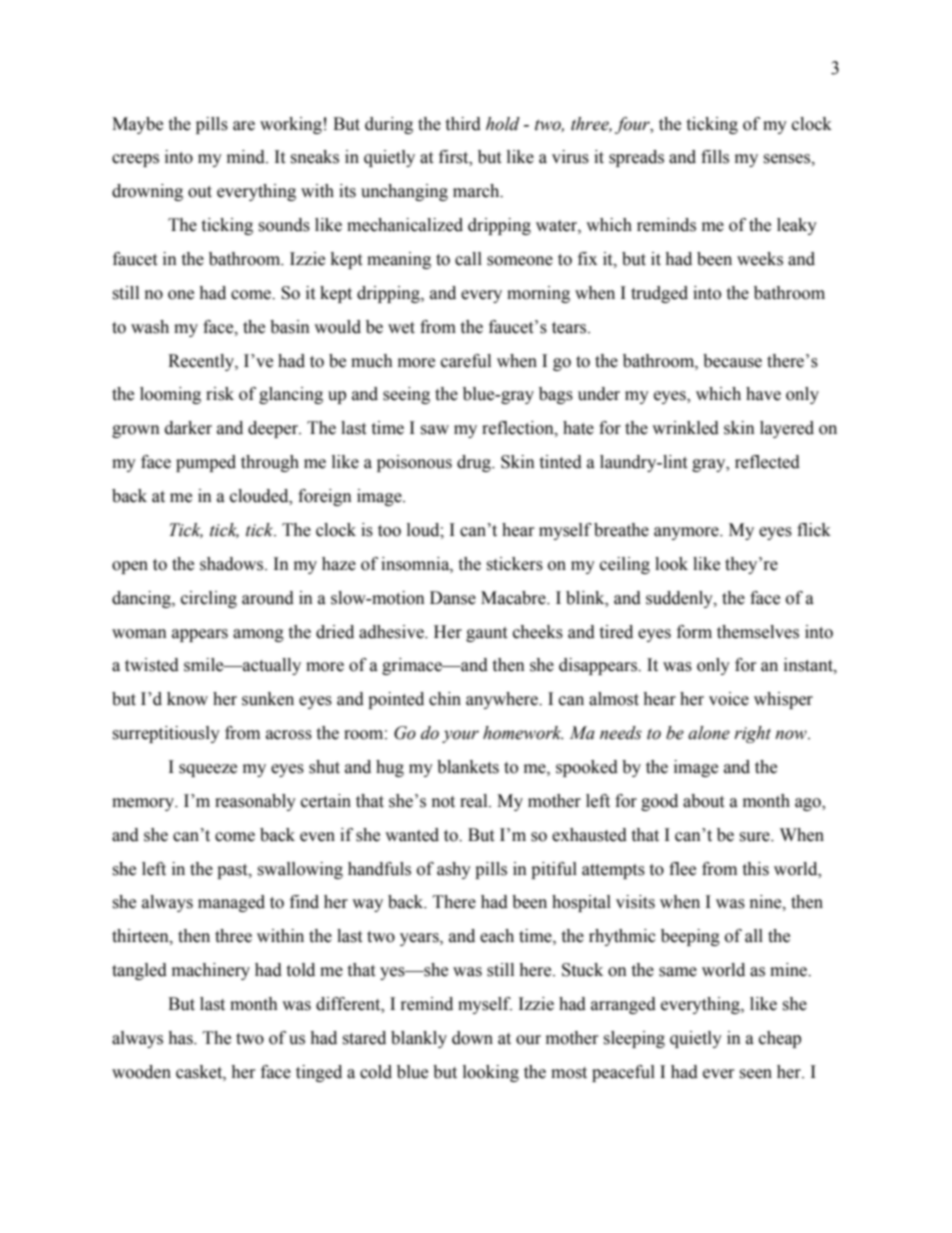 This page has height=1233, width=952. Describe the element at coordinates (466, 361) in the page. I see `careful` at that location.
